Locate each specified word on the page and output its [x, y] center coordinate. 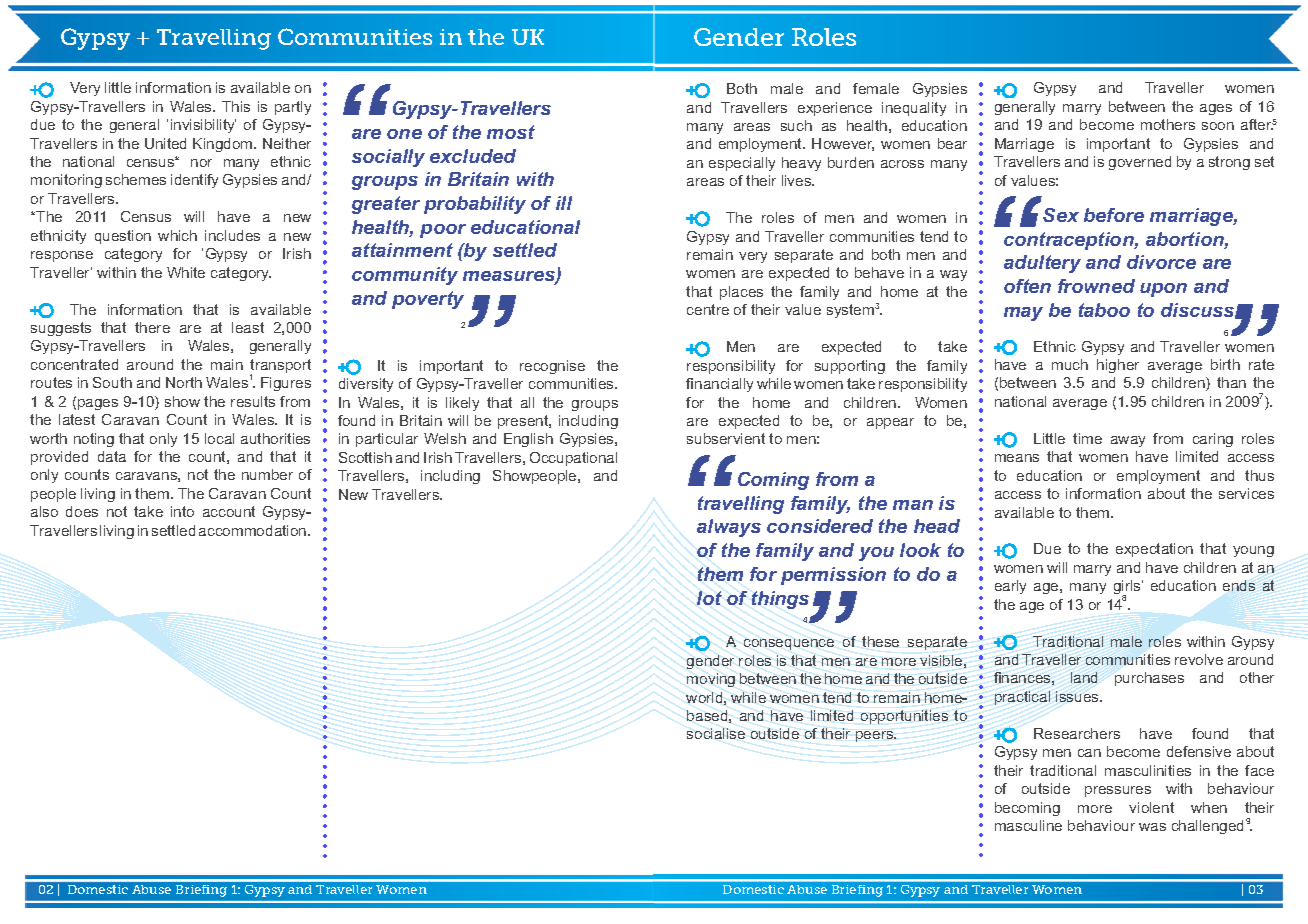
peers [876, 736]
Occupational [573, 459]
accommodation [254, 530]
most [511, 132]
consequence [789, 644]
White [186, 272]
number [267, 474]
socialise [716, 733]
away [1128, 441]
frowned [1096, 286]
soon [1218, 126]
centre [708, 309]
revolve [1199, 659]
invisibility [203, 126]
